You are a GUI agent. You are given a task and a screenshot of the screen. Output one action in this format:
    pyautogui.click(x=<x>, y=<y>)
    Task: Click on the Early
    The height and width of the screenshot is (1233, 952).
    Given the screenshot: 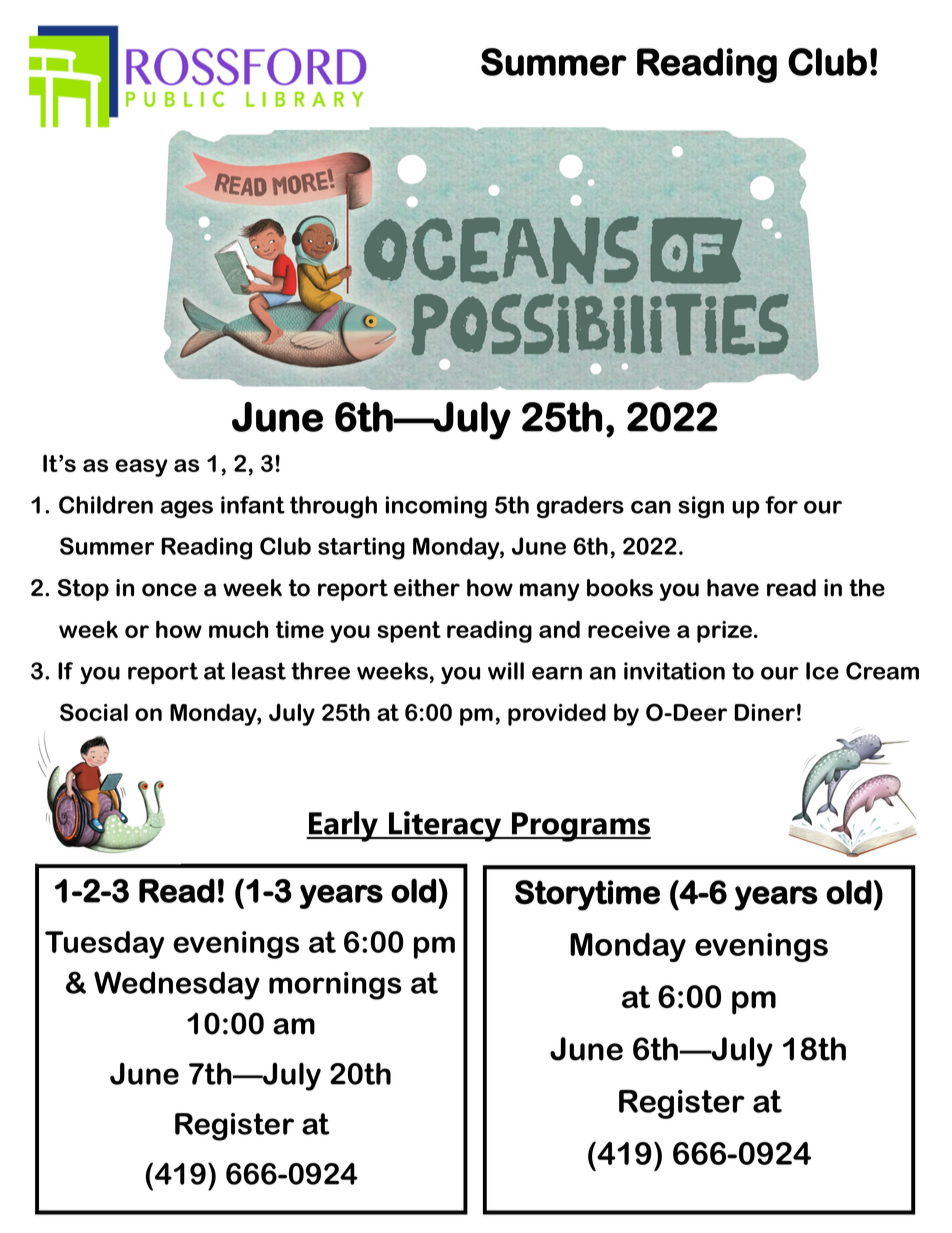 What is the action you would take?
    pyautogui.click(x=344, y=826)
